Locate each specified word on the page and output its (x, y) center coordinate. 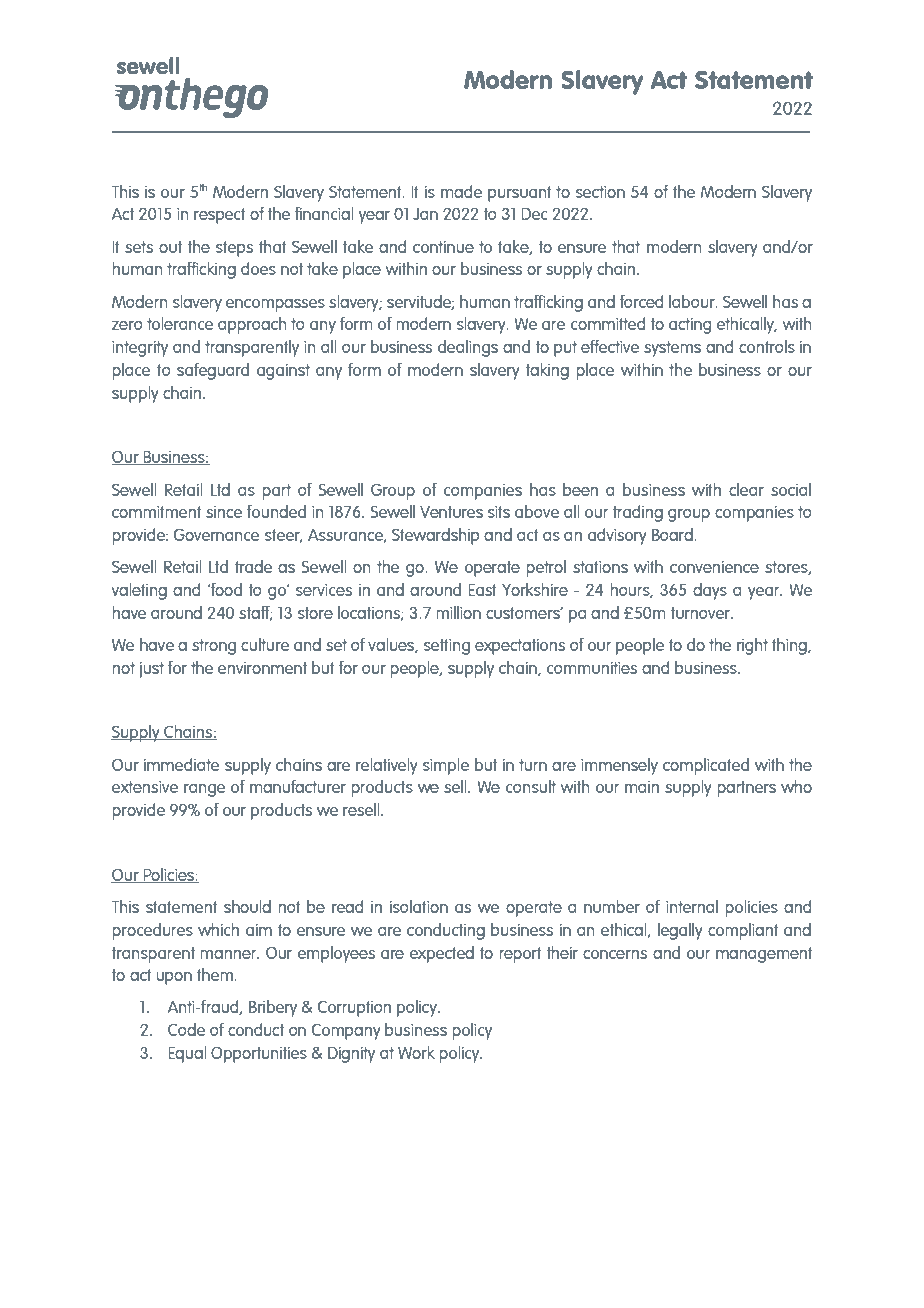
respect (220, 216)
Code (186, 1029)
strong (214, 647)
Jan (425, 214)
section (600, 192)
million (458, 612)
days (710, 591)
